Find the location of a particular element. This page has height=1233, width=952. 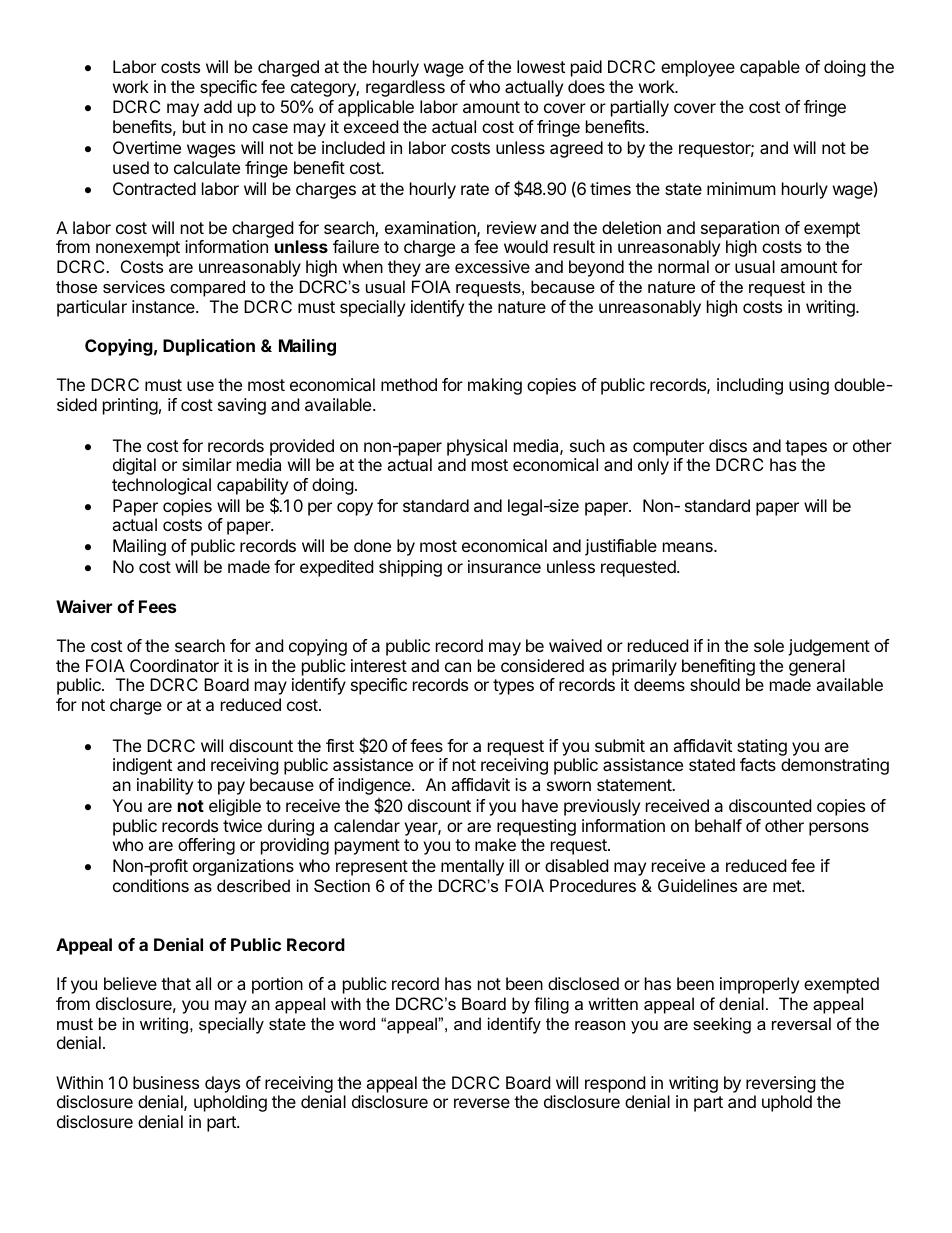

types is located at coordinates (513, 687).
